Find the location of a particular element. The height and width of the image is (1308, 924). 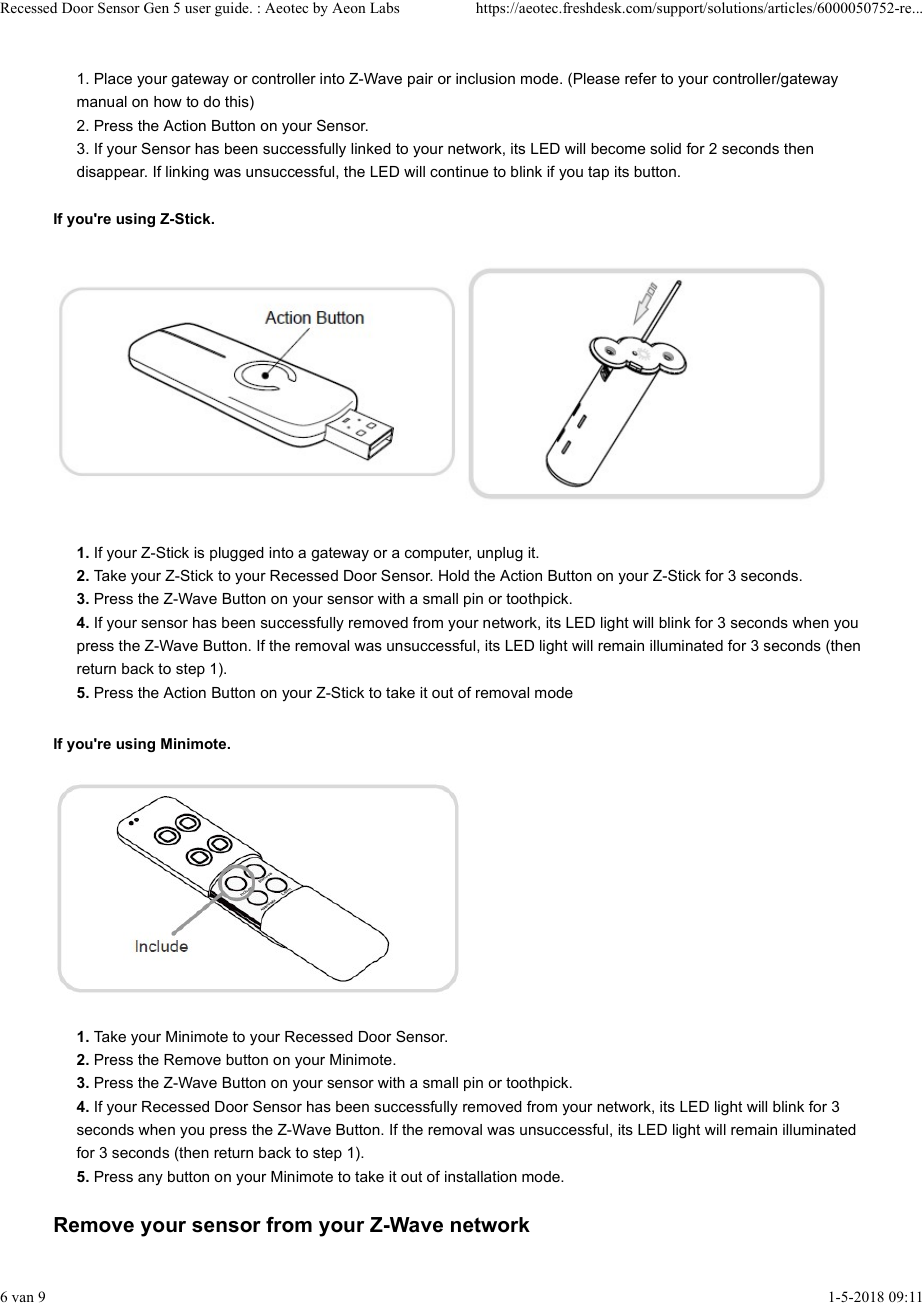

unplug is located at coordinates (500, 554).
